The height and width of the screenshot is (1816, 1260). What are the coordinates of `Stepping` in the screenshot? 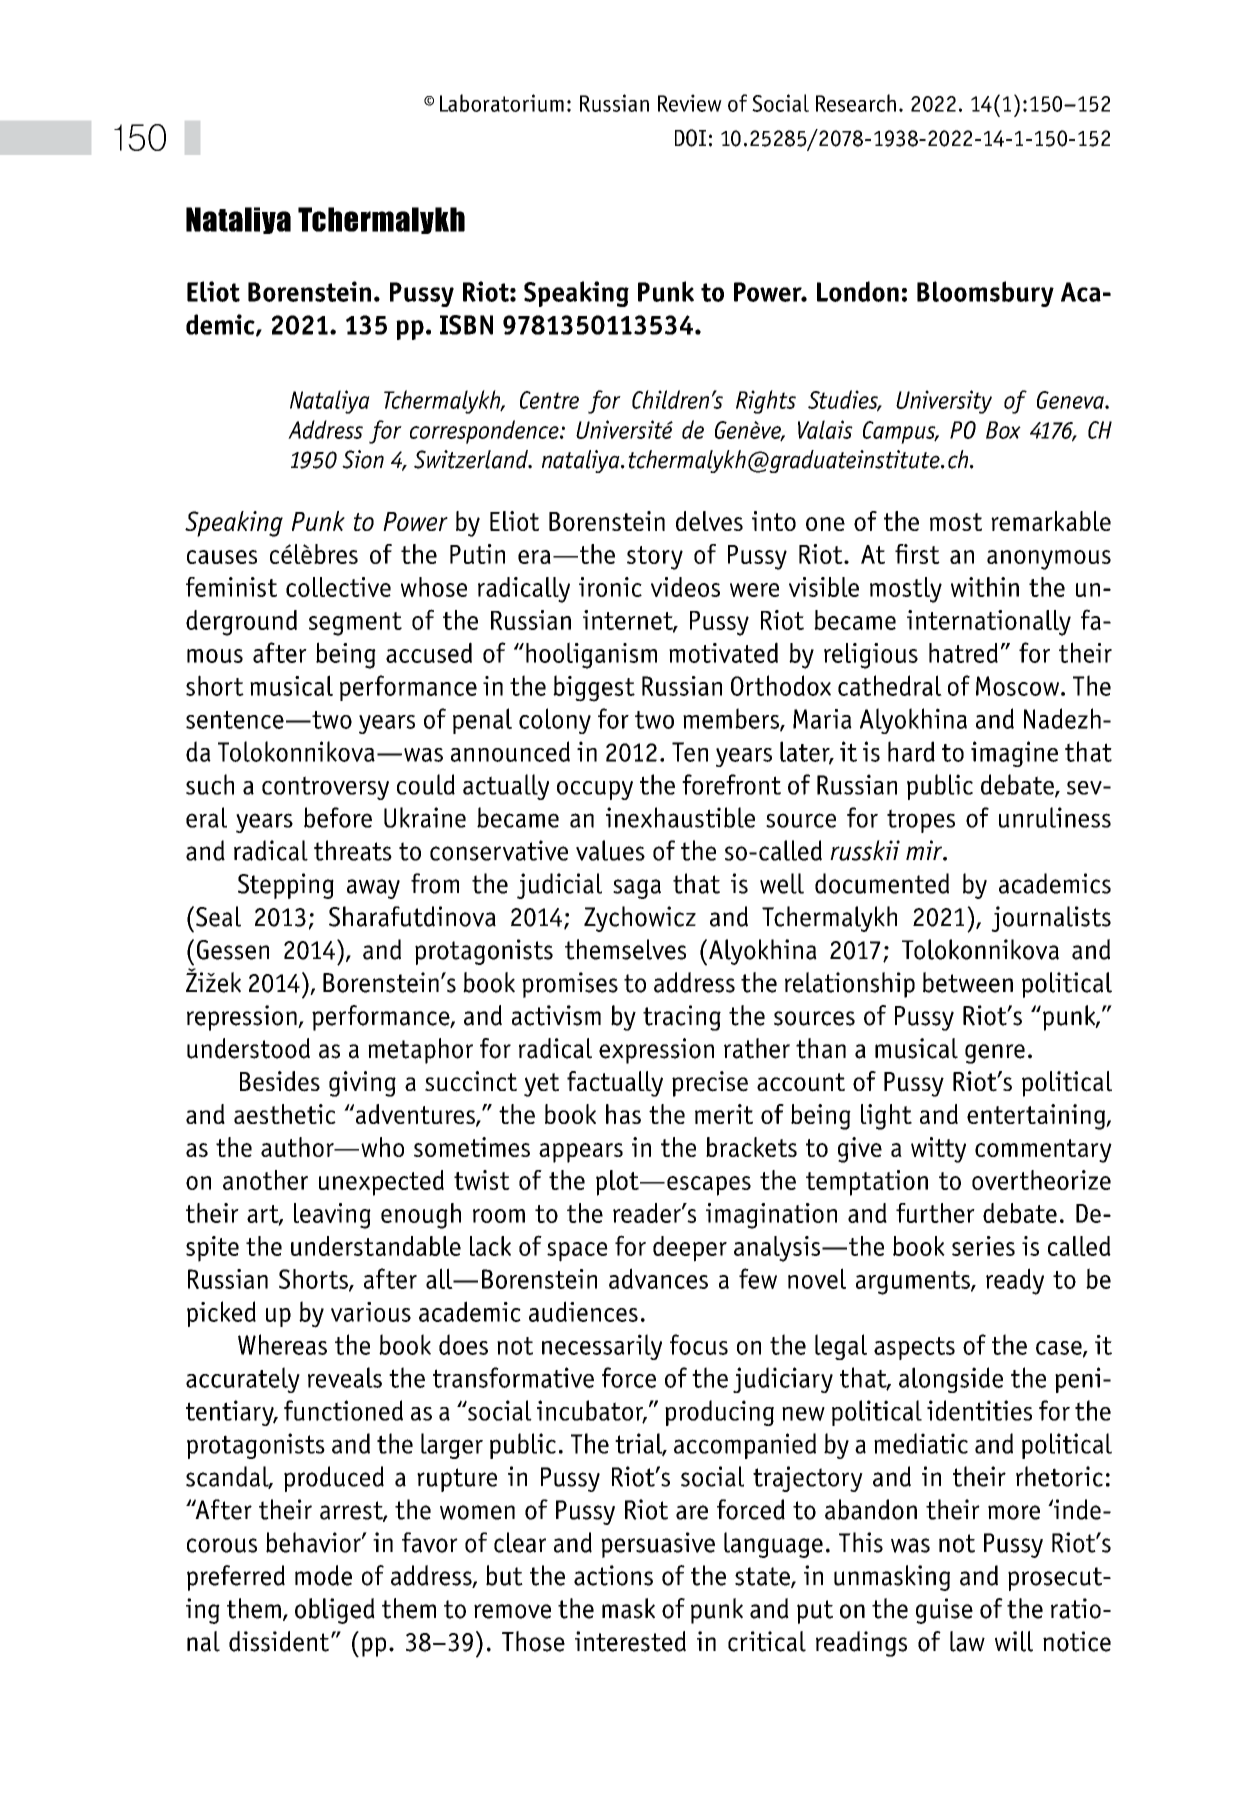 It's located at (286, 886).
